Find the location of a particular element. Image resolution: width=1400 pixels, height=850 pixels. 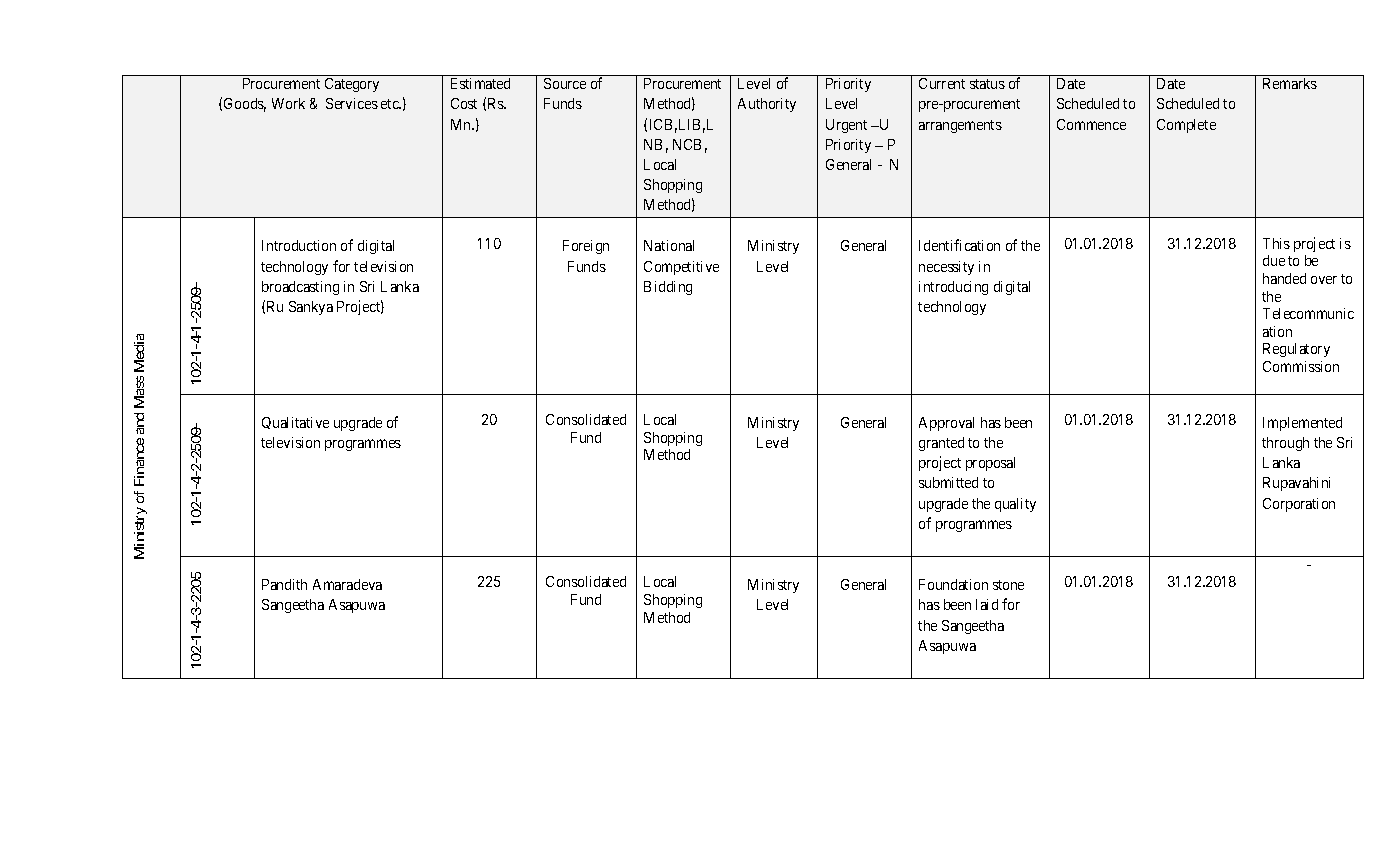

Authority is located at coordinates (767, 105).
